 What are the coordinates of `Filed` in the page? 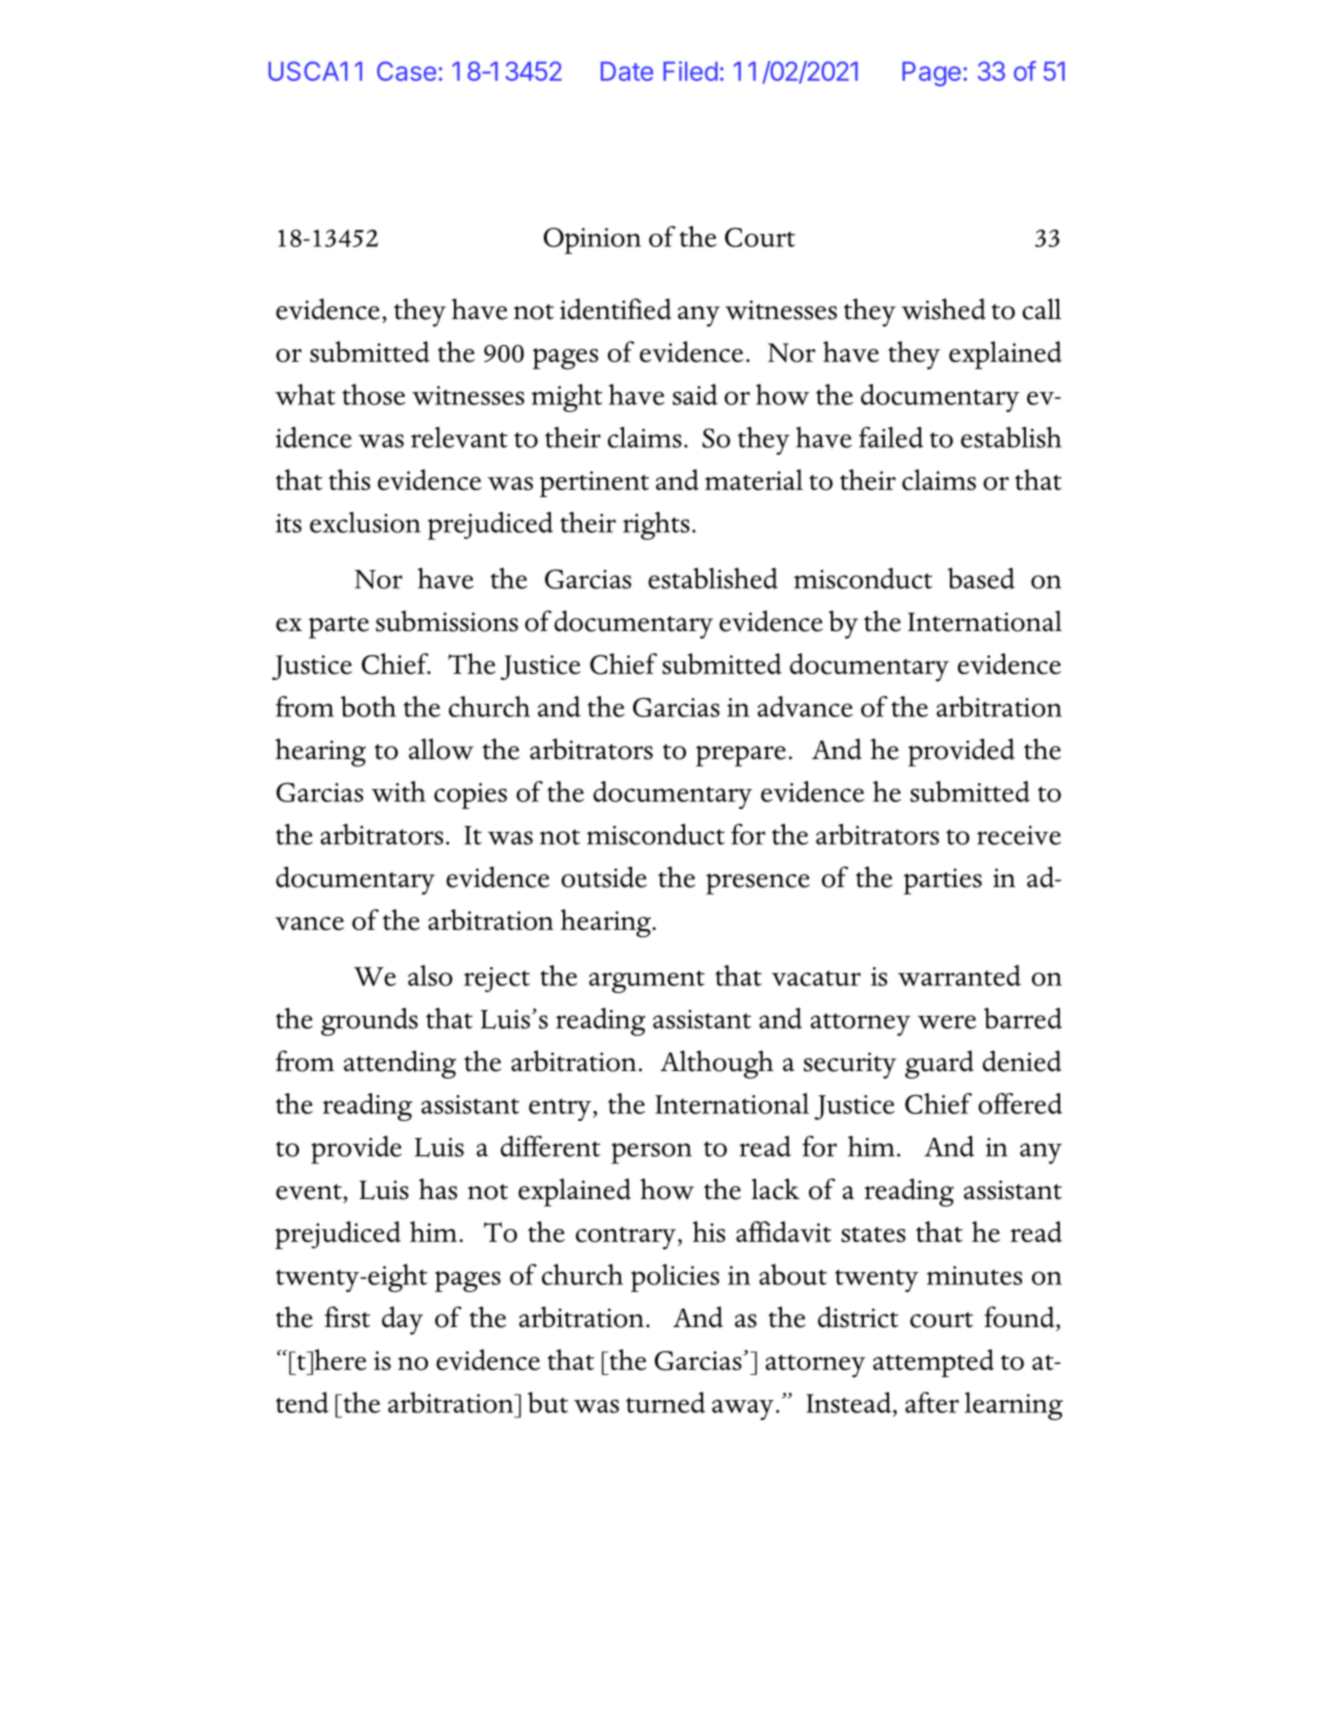 It's located at (690, 71).
